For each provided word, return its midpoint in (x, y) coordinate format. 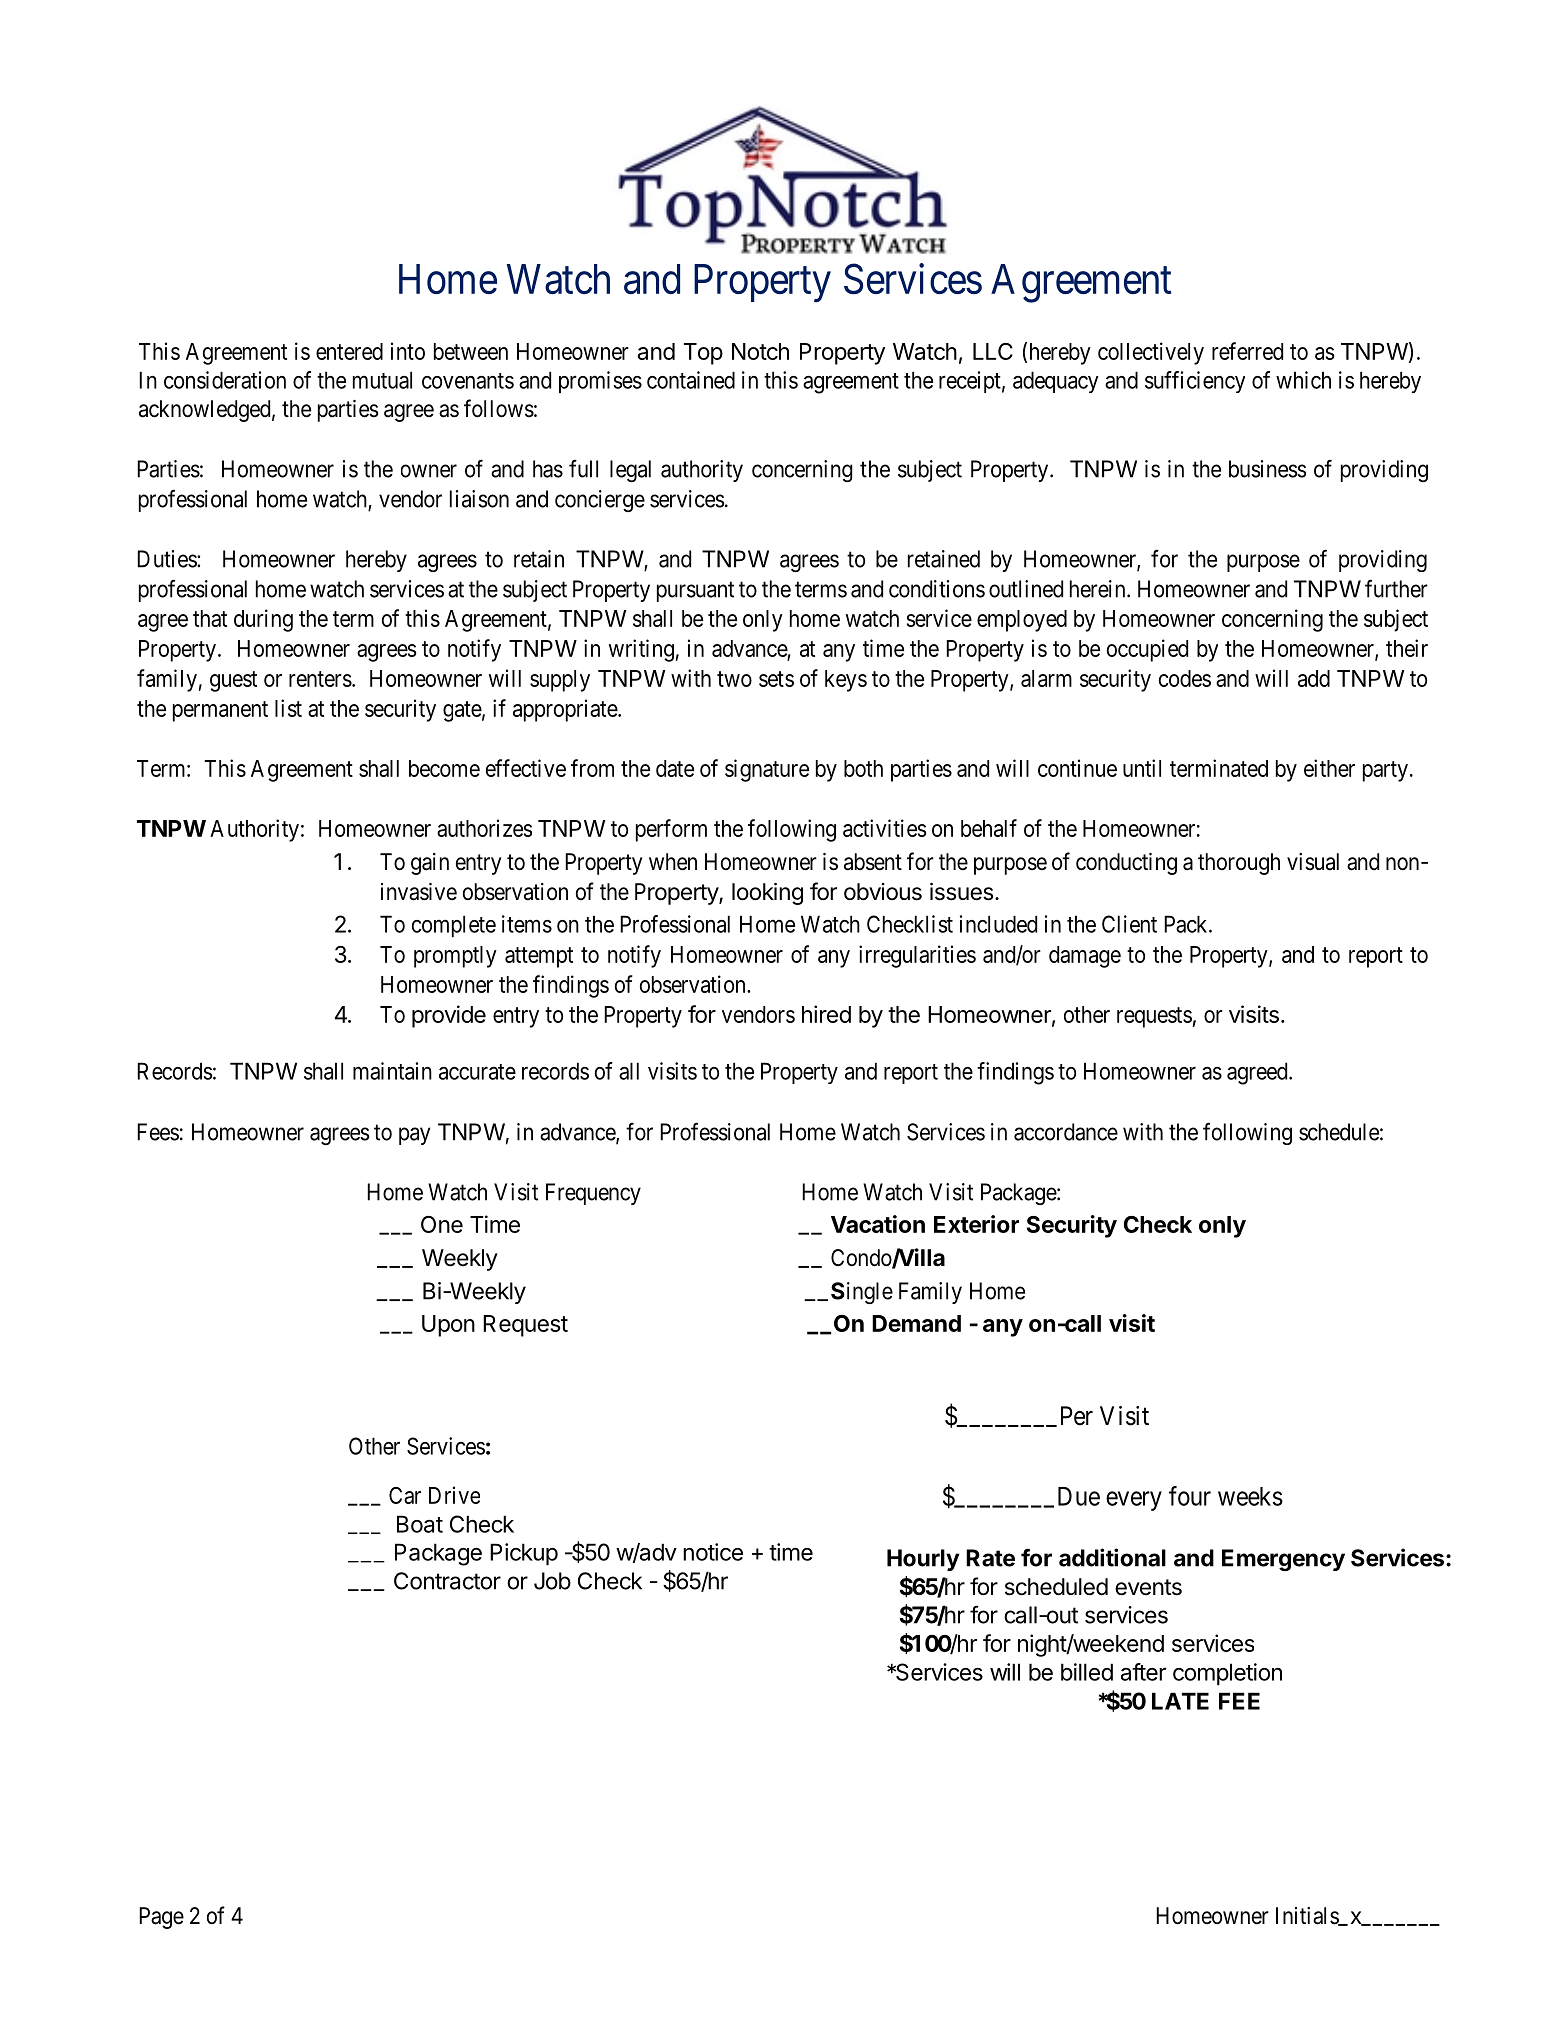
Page (161, 1918)
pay (414, 1136)
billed (1087, 1672)
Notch (760, 351)
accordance (1066, 1132)
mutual (382, 380)
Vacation (878, 1224)
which (1303, 380)
